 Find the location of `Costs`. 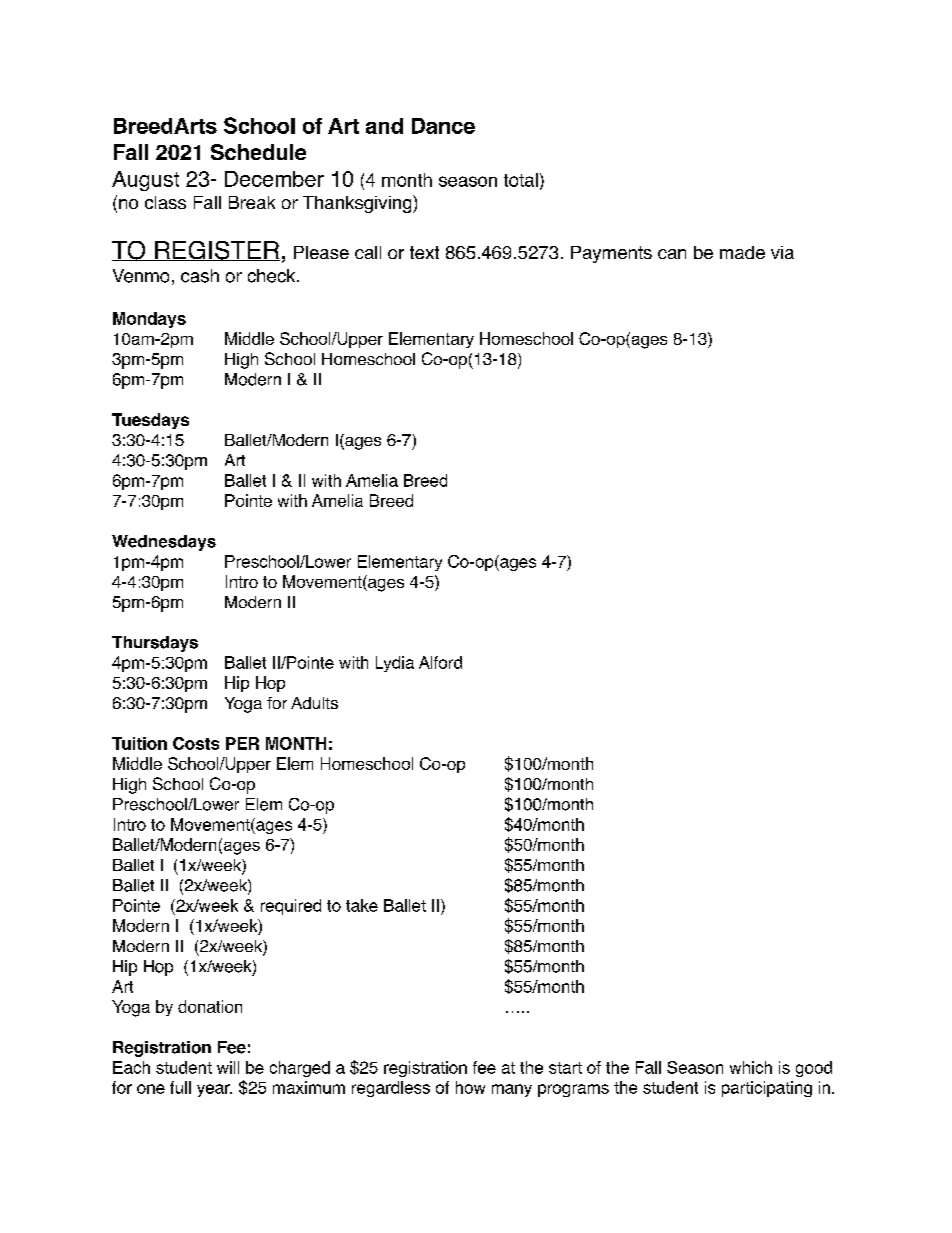

Costs is located at coordinates (196, 743).
